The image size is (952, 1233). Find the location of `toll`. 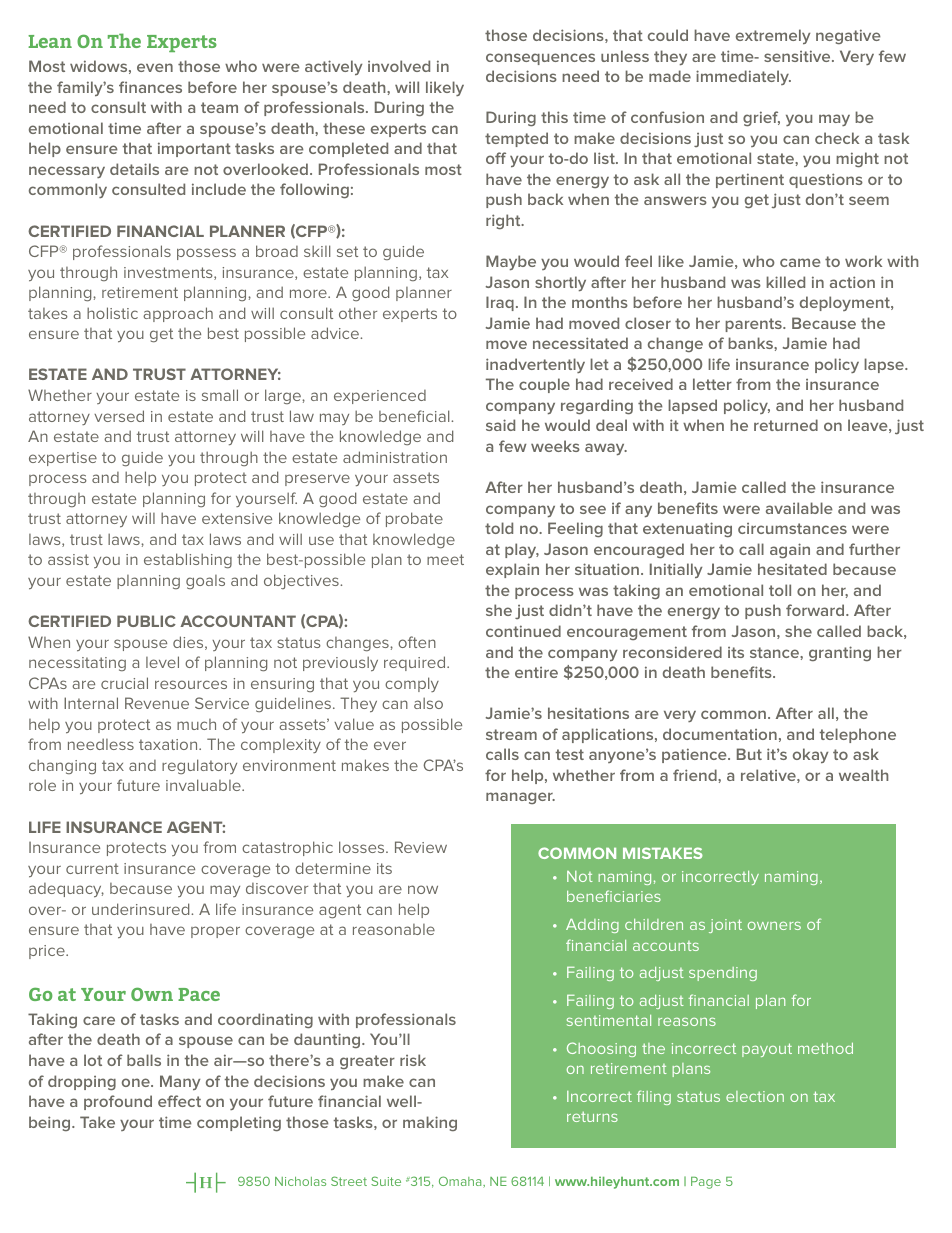

toll is located at coordinates (780, 590).
